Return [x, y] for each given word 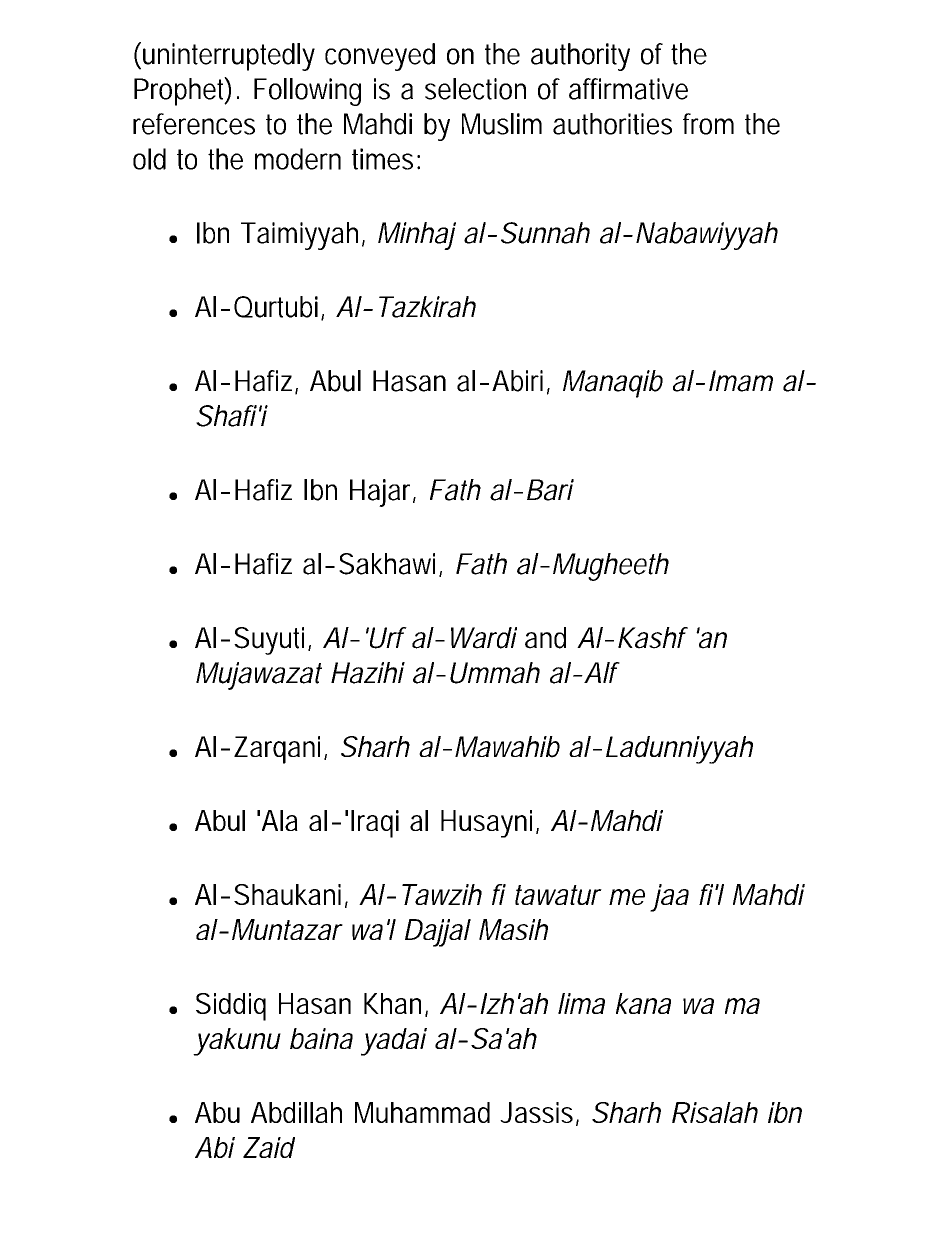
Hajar [383, 493]
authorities [612, 124]
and [545, 638]
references [194, 124]
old [149, 159]
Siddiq [231, 1007]
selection [475, 89]
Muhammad [422, 1112]
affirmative [628, 89]
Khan [395, 1005]
